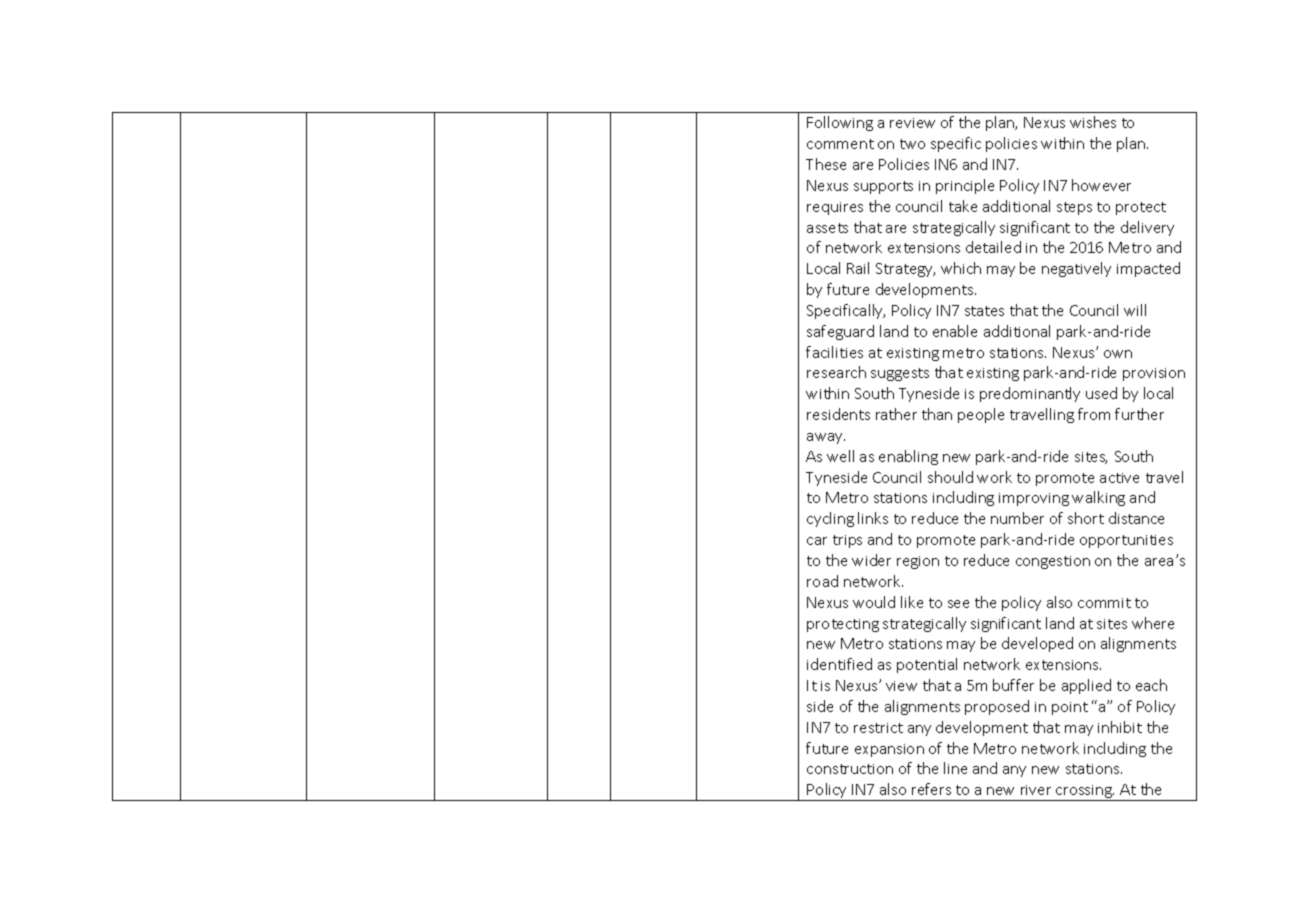 This image has width=1308, height=924. What do you see at coordinates (965, 186) in the image?
I see `principle` at bounding box center [965, 186].
